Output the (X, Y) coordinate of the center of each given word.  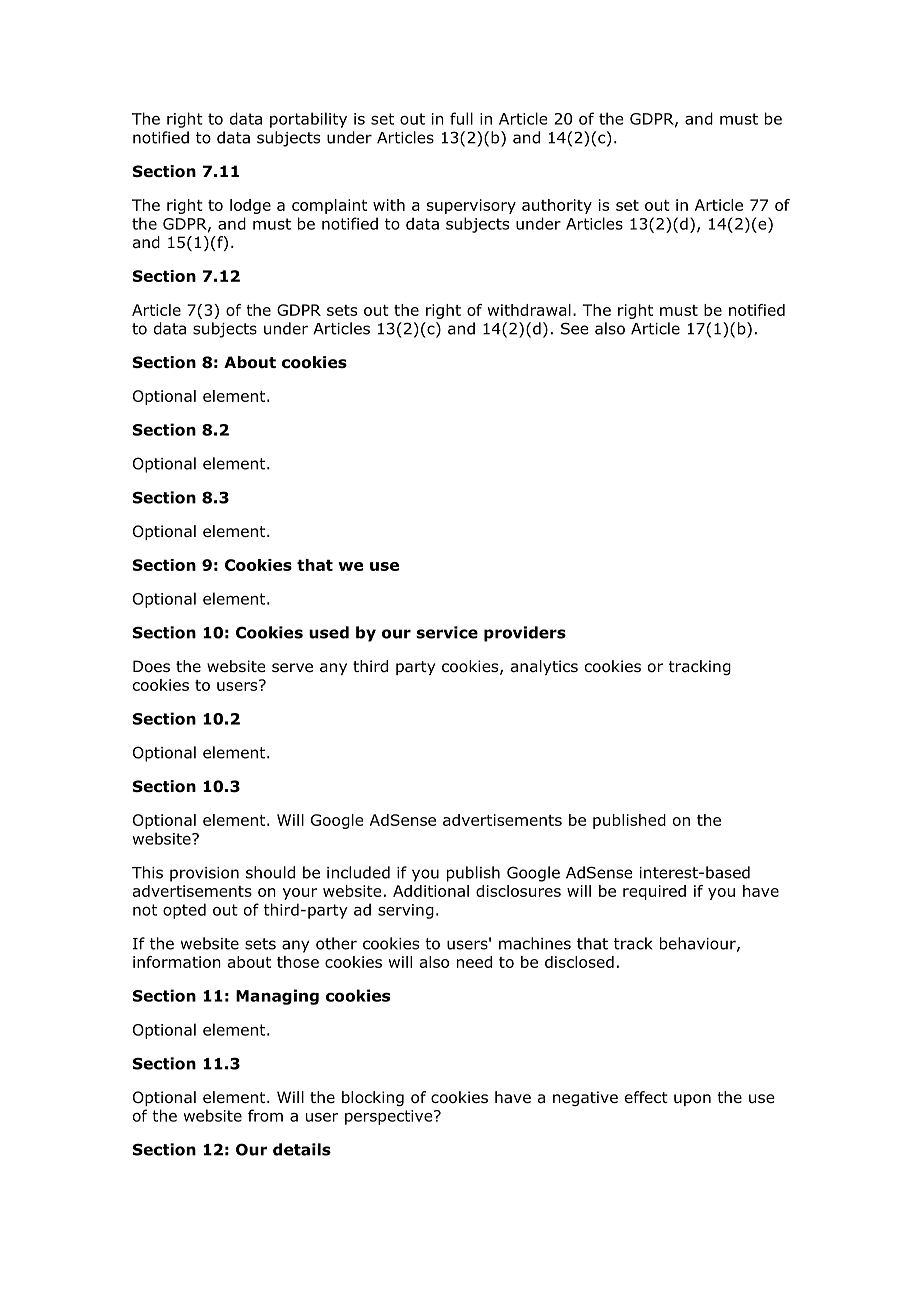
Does (151, 666)
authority (557, 206)
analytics (544, 667)
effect (646, 1097)
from (265, 1115)
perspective (390, 1117)
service (447, 632)
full (461, 118)
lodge (250, 206)
